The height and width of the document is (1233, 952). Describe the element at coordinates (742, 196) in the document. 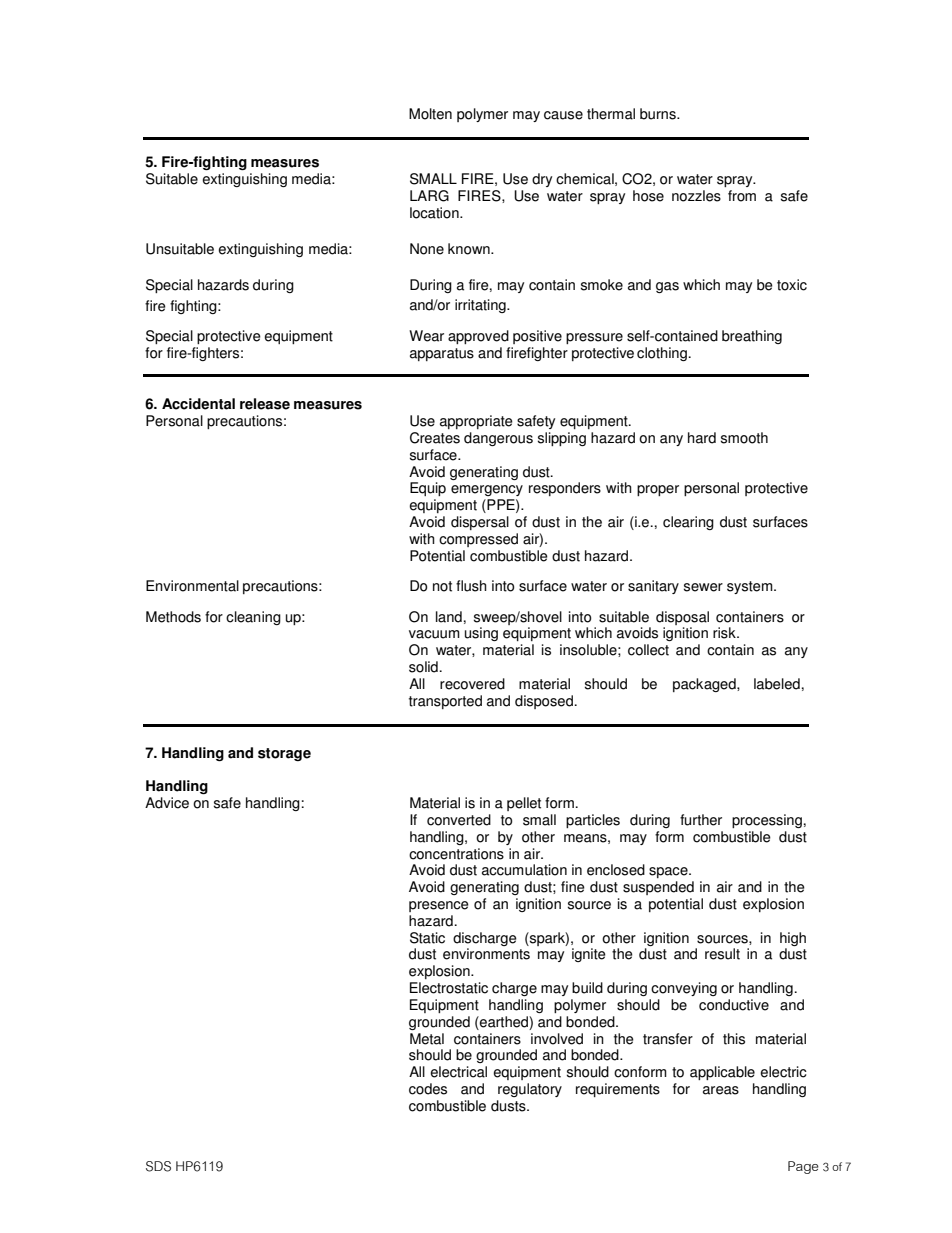

I see `from` at that location.
